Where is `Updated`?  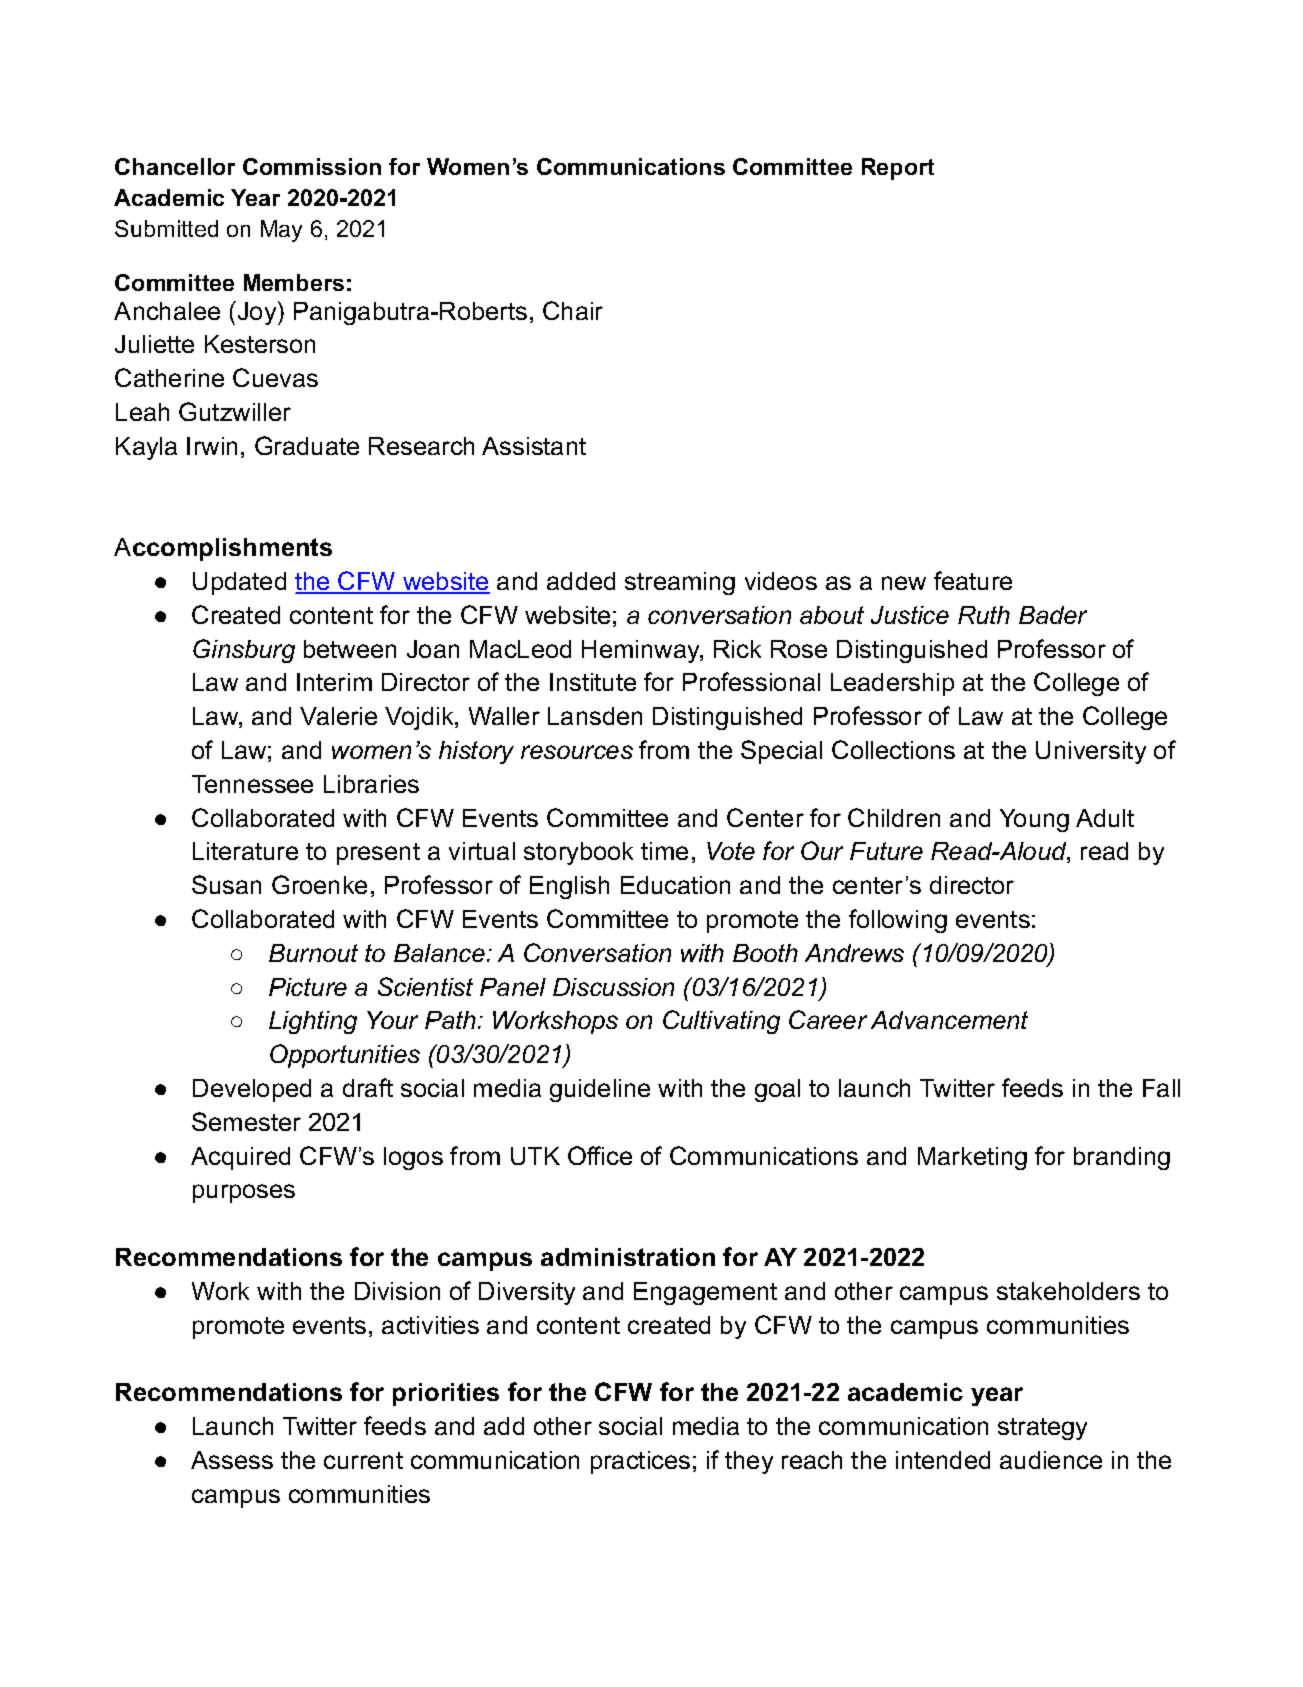
Updated is located at coordinates (239, 583).
